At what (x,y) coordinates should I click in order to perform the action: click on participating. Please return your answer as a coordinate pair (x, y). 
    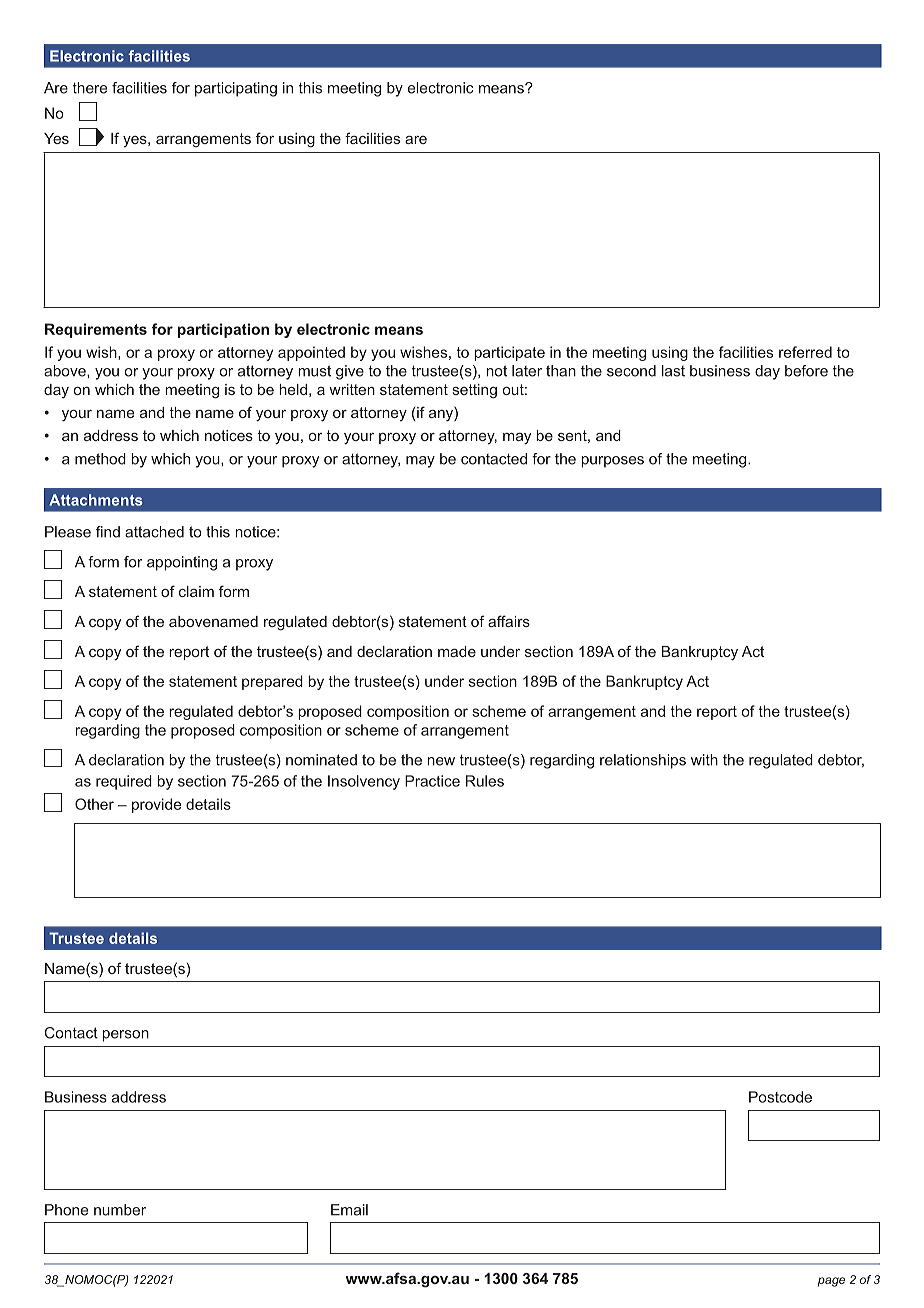
    Looking at the image, I should click on (236, 89).
